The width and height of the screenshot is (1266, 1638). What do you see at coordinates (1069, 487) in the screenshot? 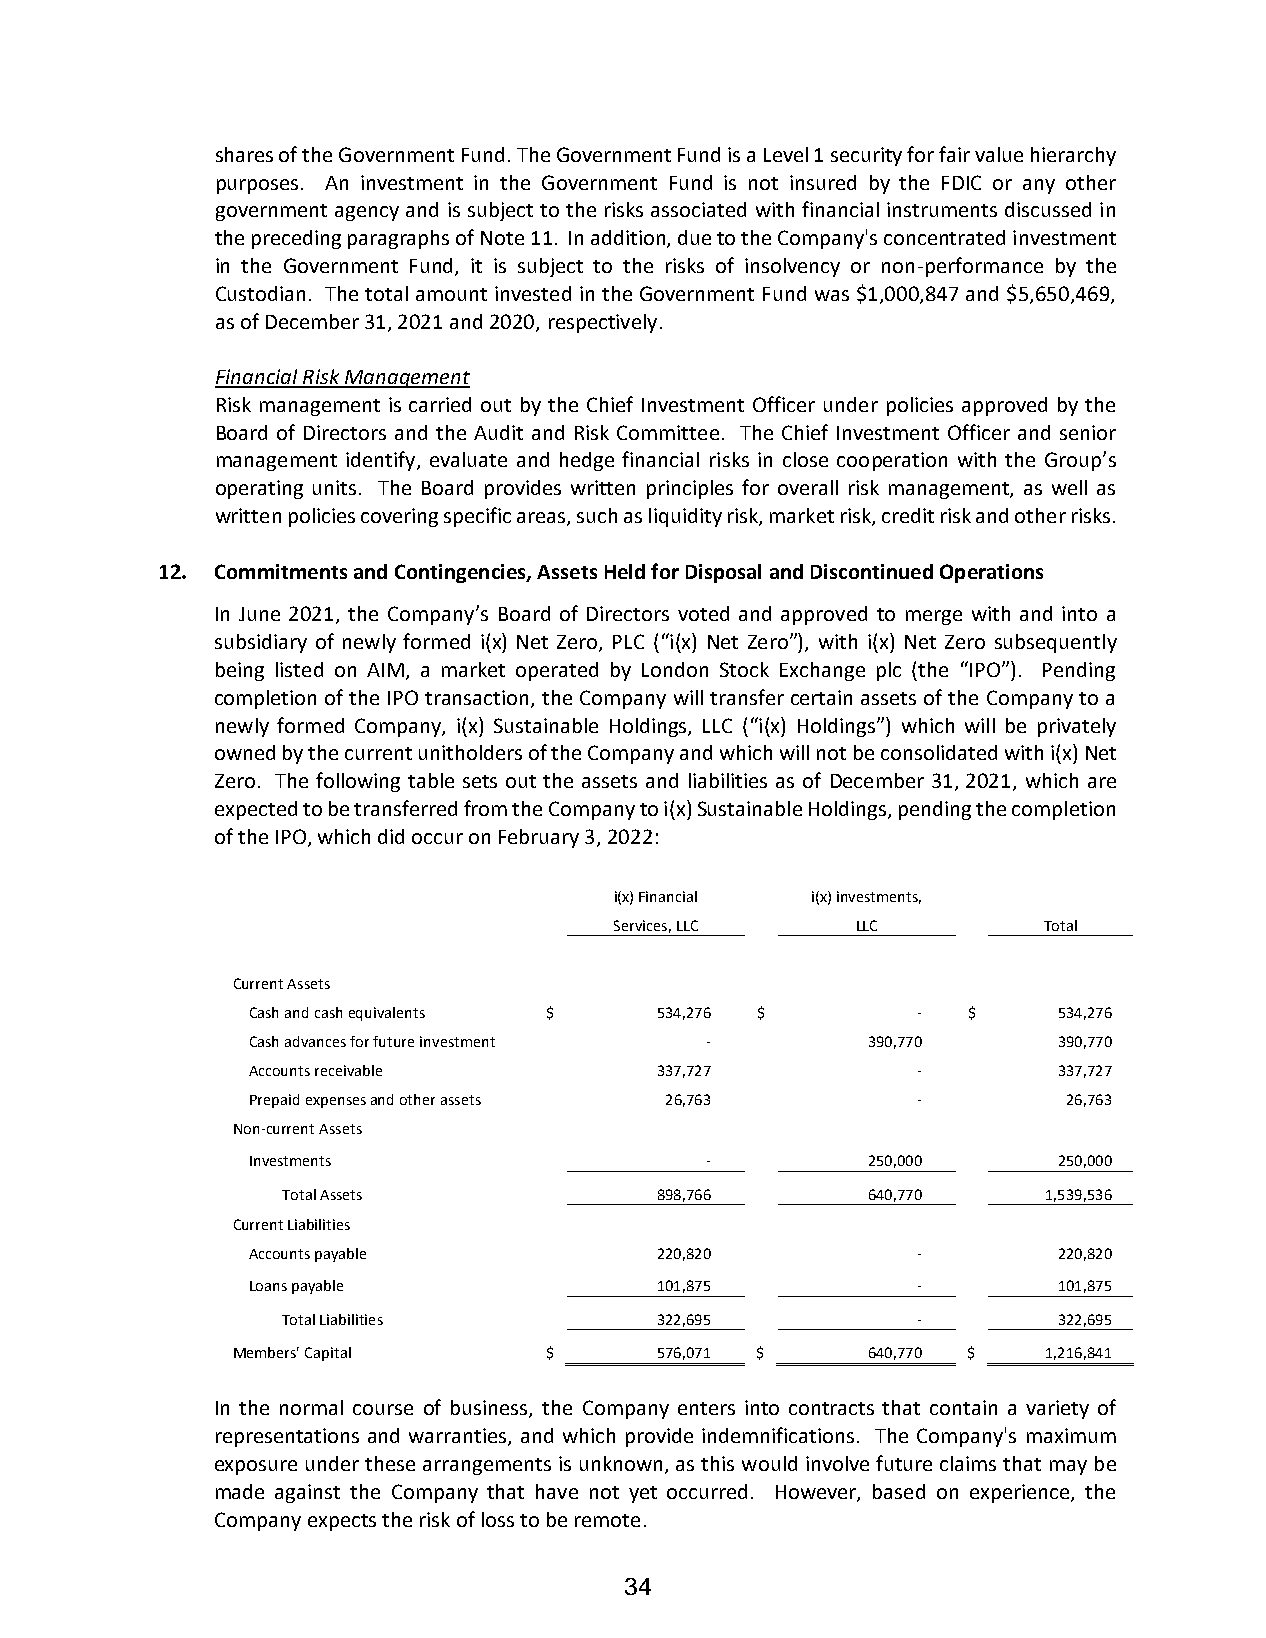
I see `well` at bounding box center [1069, 487].
